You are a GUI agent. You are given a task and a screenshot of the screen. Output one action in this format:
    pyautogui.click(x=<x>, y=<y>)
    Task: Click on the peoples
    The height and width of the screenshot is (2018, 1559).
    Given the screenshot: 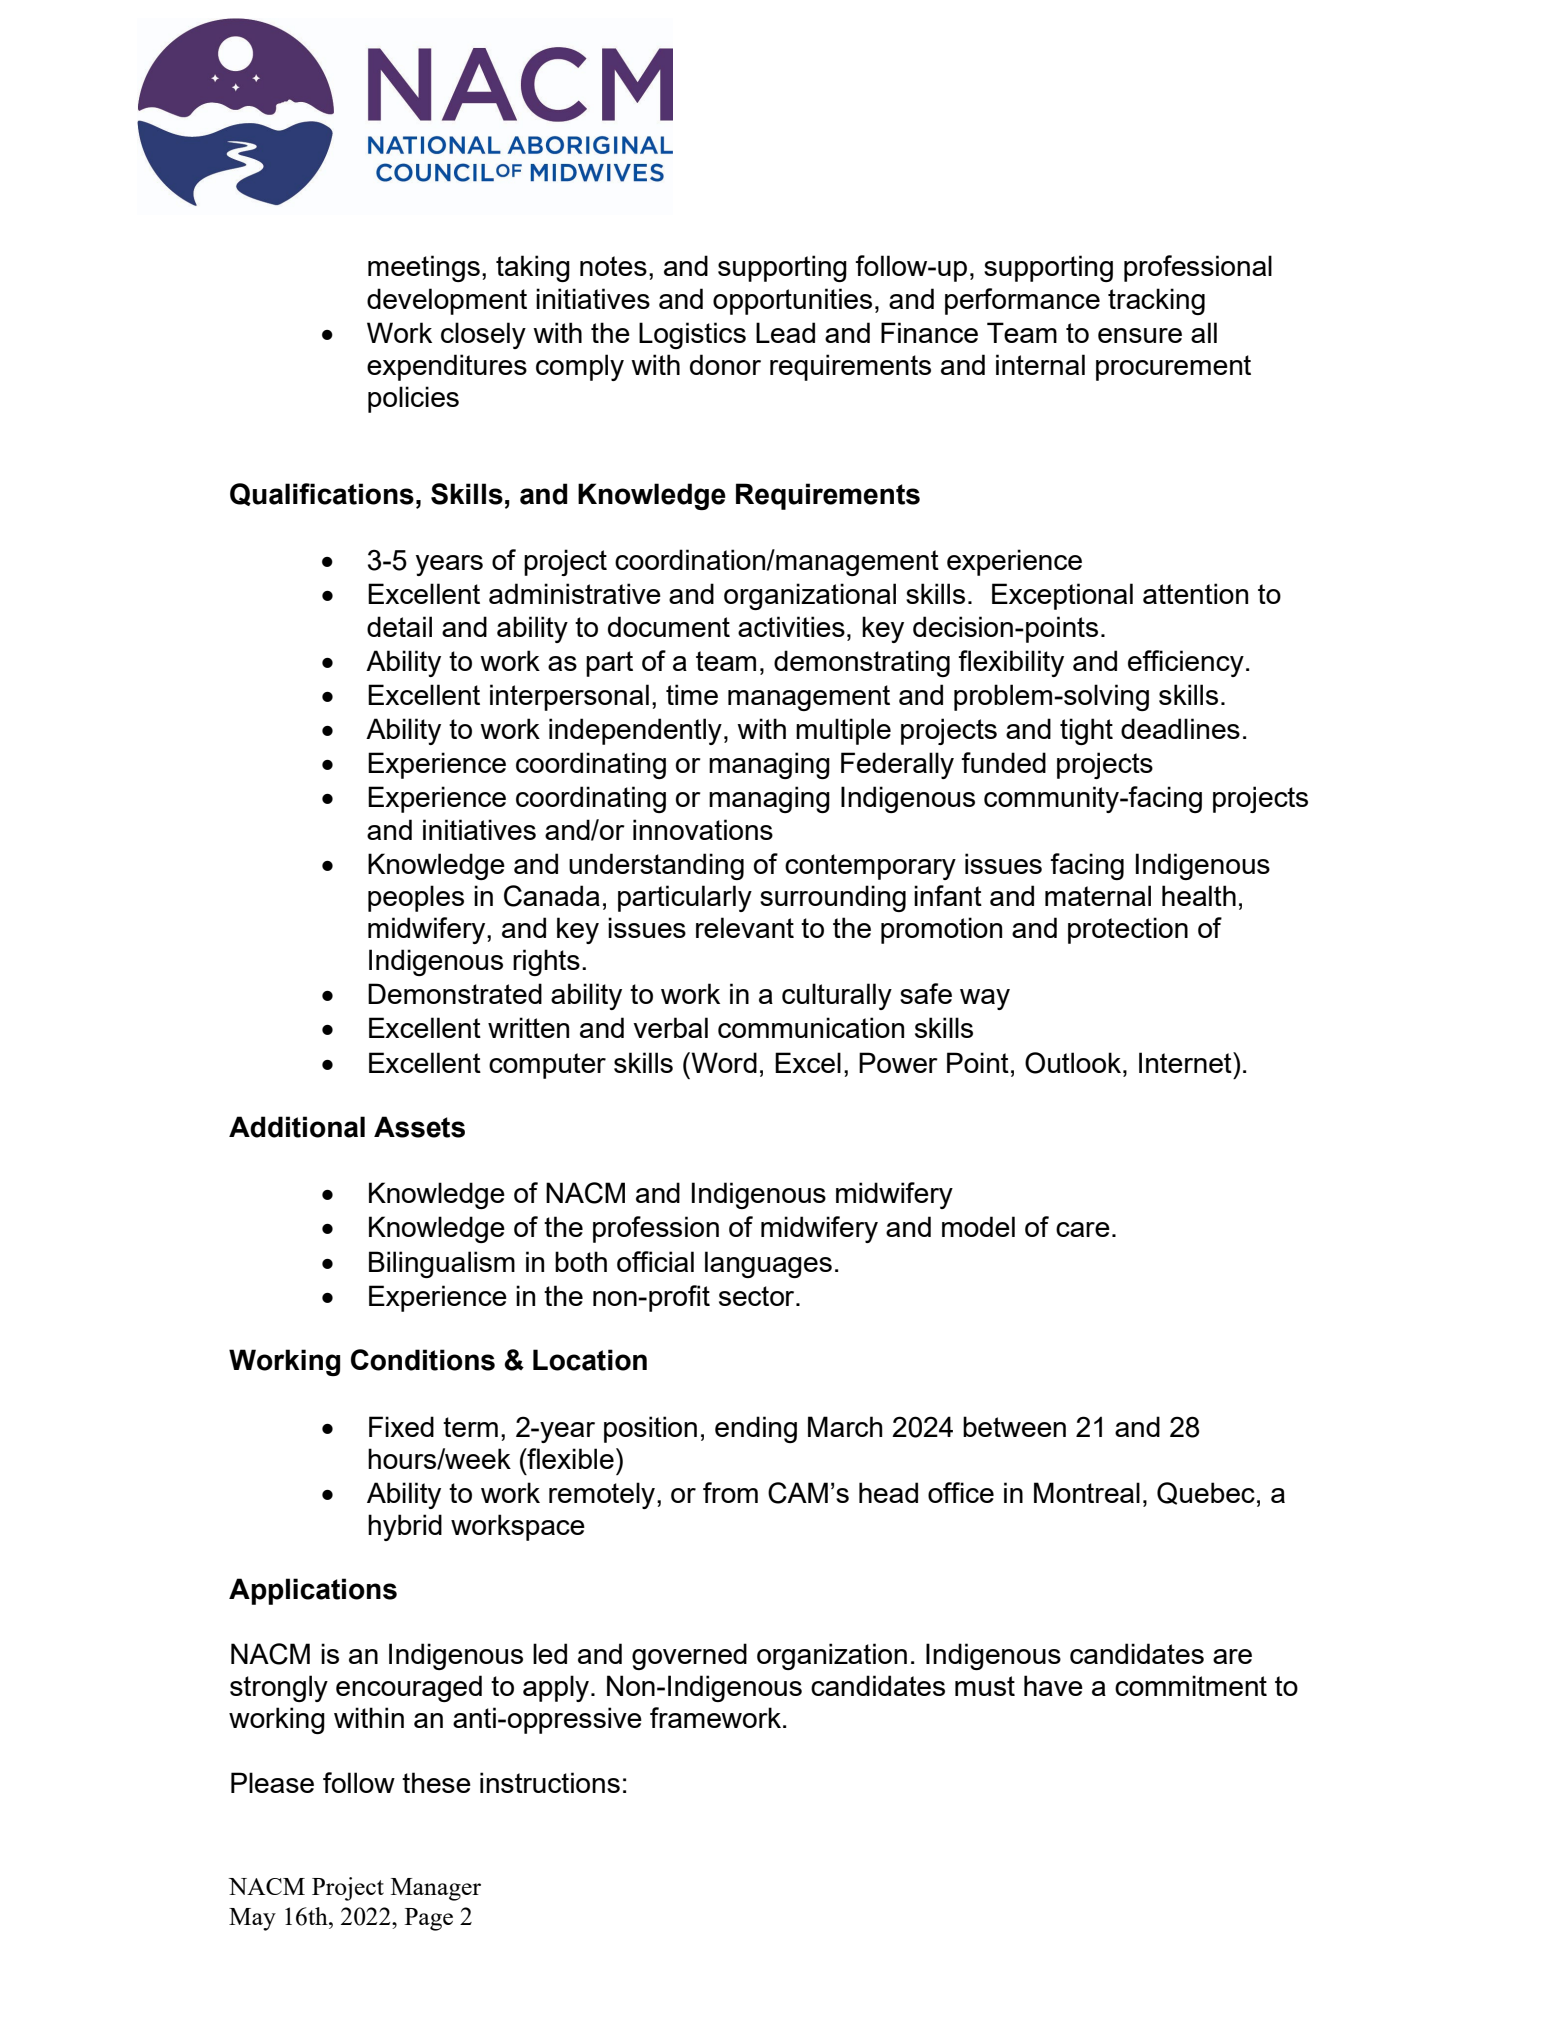 What is the action you would take?
    pyautogui.click(x=416, y=898)
